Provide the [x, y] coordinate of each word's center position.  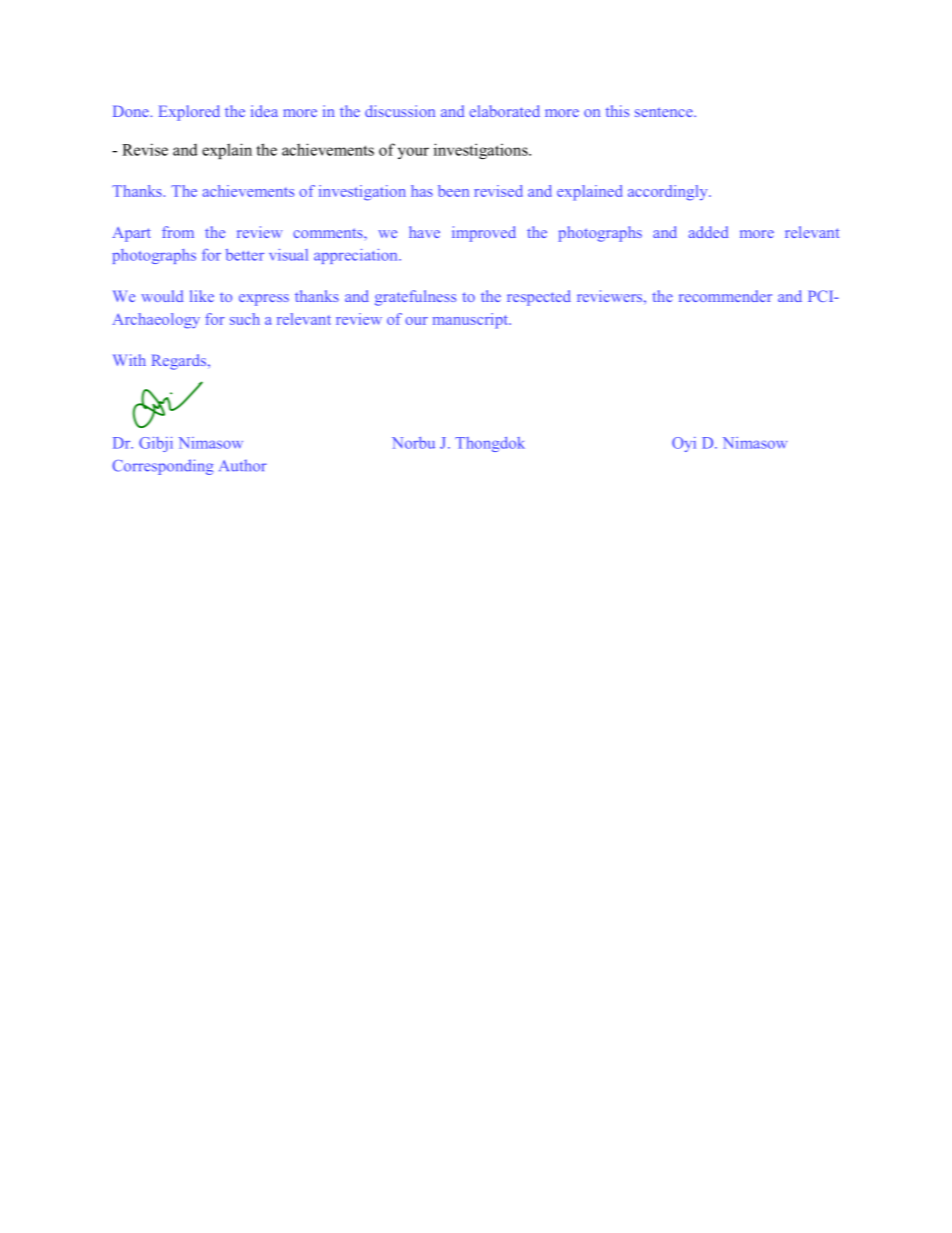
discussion [400, 111]
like [202, 296]
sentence [665, 112]
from [178, 232]
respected [539, 298]
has [422, 191]
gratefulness [415, 298]
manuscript [471, 321]
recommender [725, 296]
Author [243, 465]
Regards [180, 362]
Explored [189, 113]
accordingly [669, 193]
